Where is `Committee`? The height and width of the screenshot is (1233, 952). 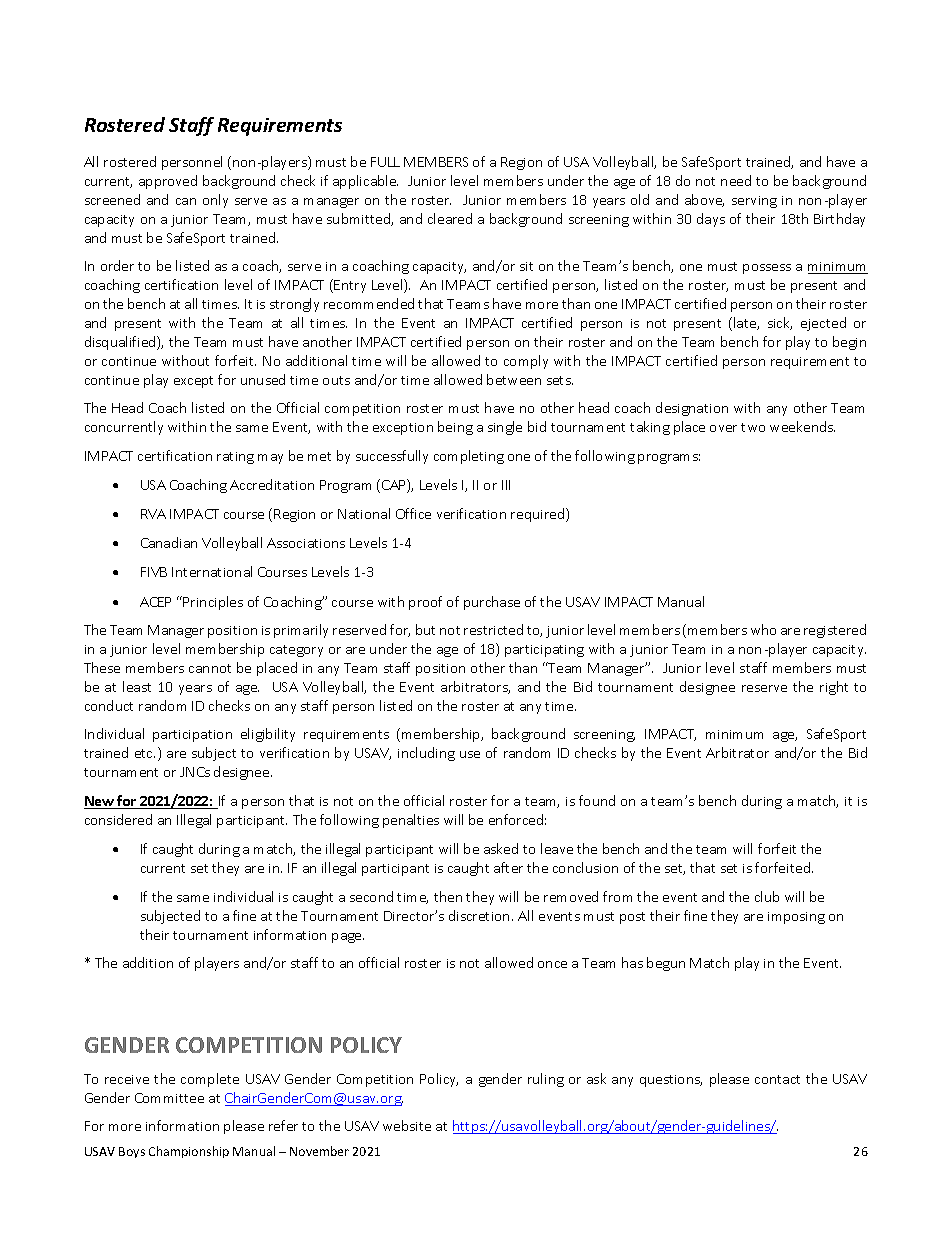 Committee is located at coordinates (169, 1098).
